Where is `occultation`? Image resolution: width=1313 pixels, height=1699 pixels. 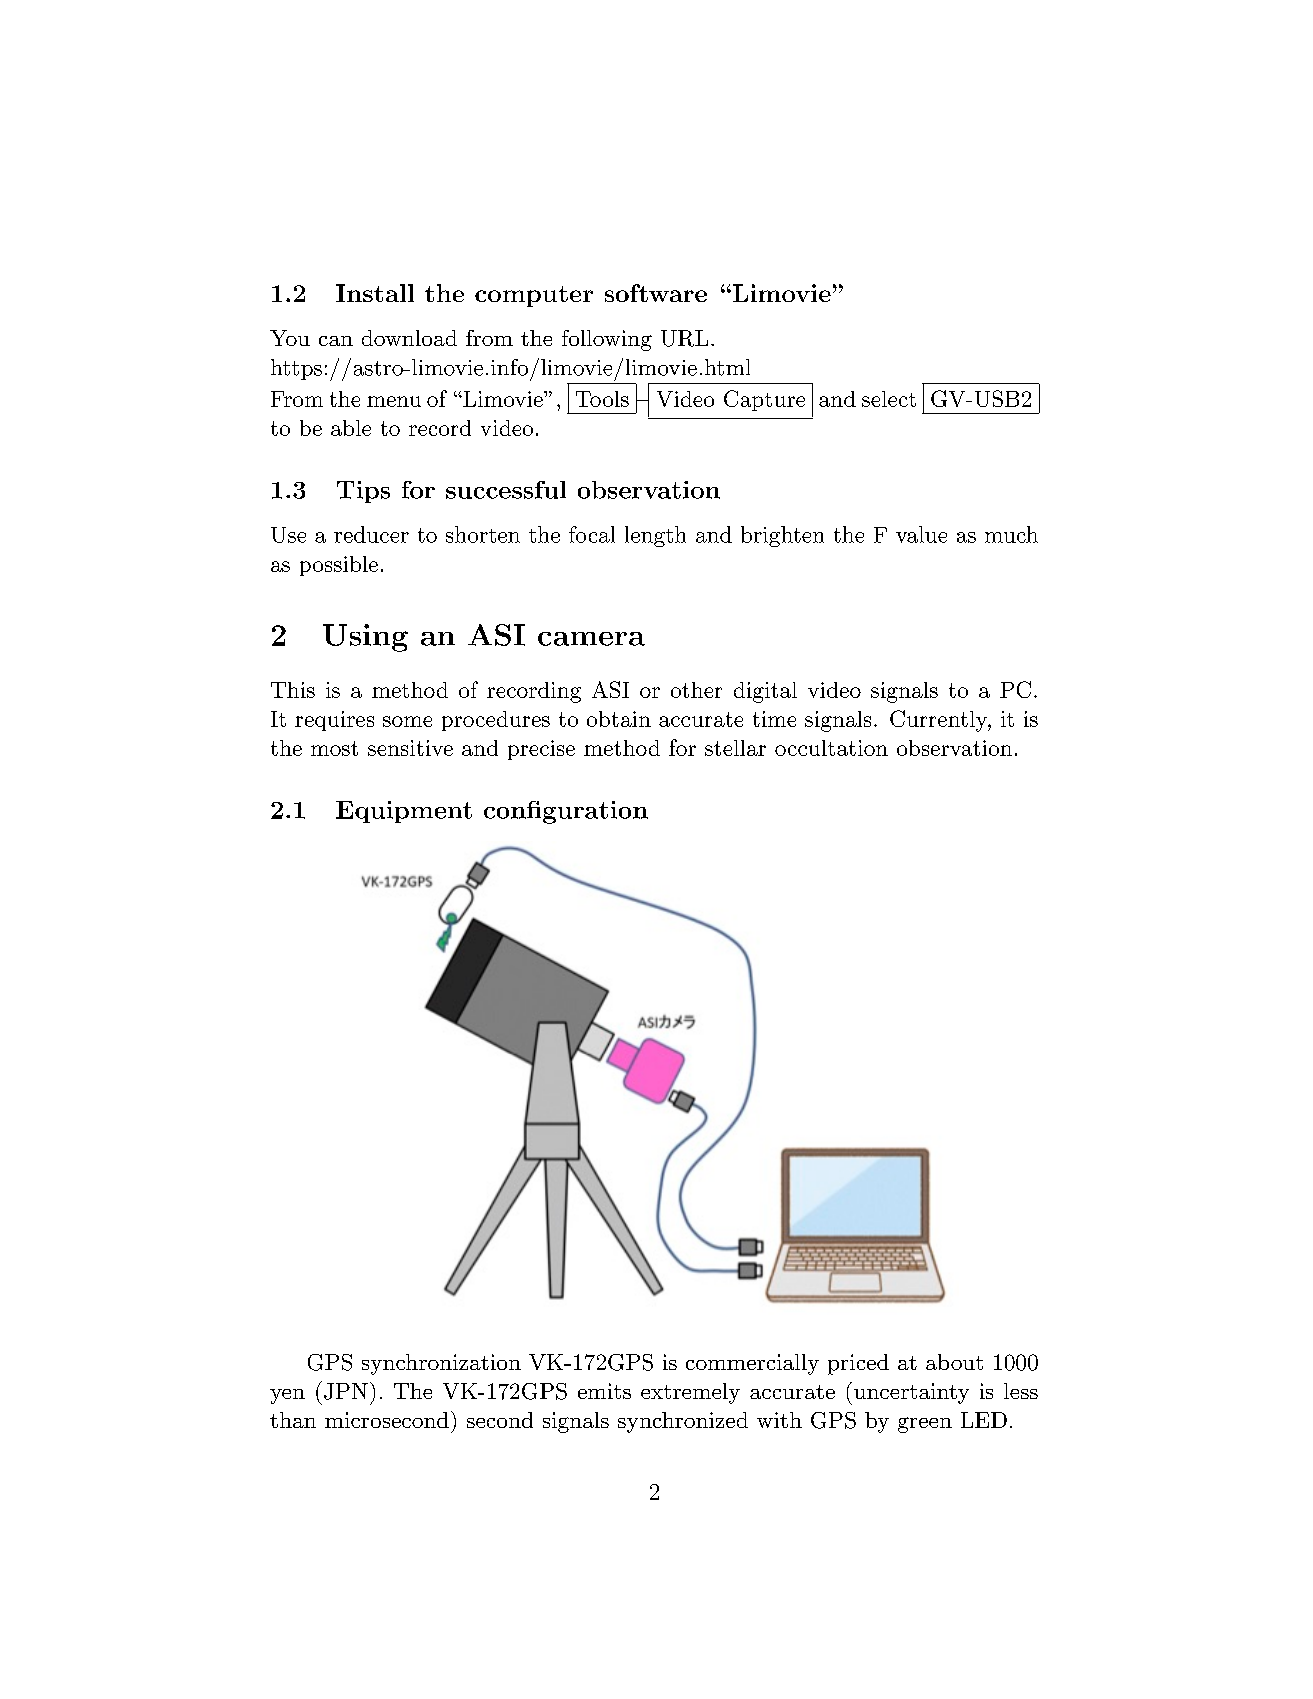 occultation is located at coordinates (831, 748).
